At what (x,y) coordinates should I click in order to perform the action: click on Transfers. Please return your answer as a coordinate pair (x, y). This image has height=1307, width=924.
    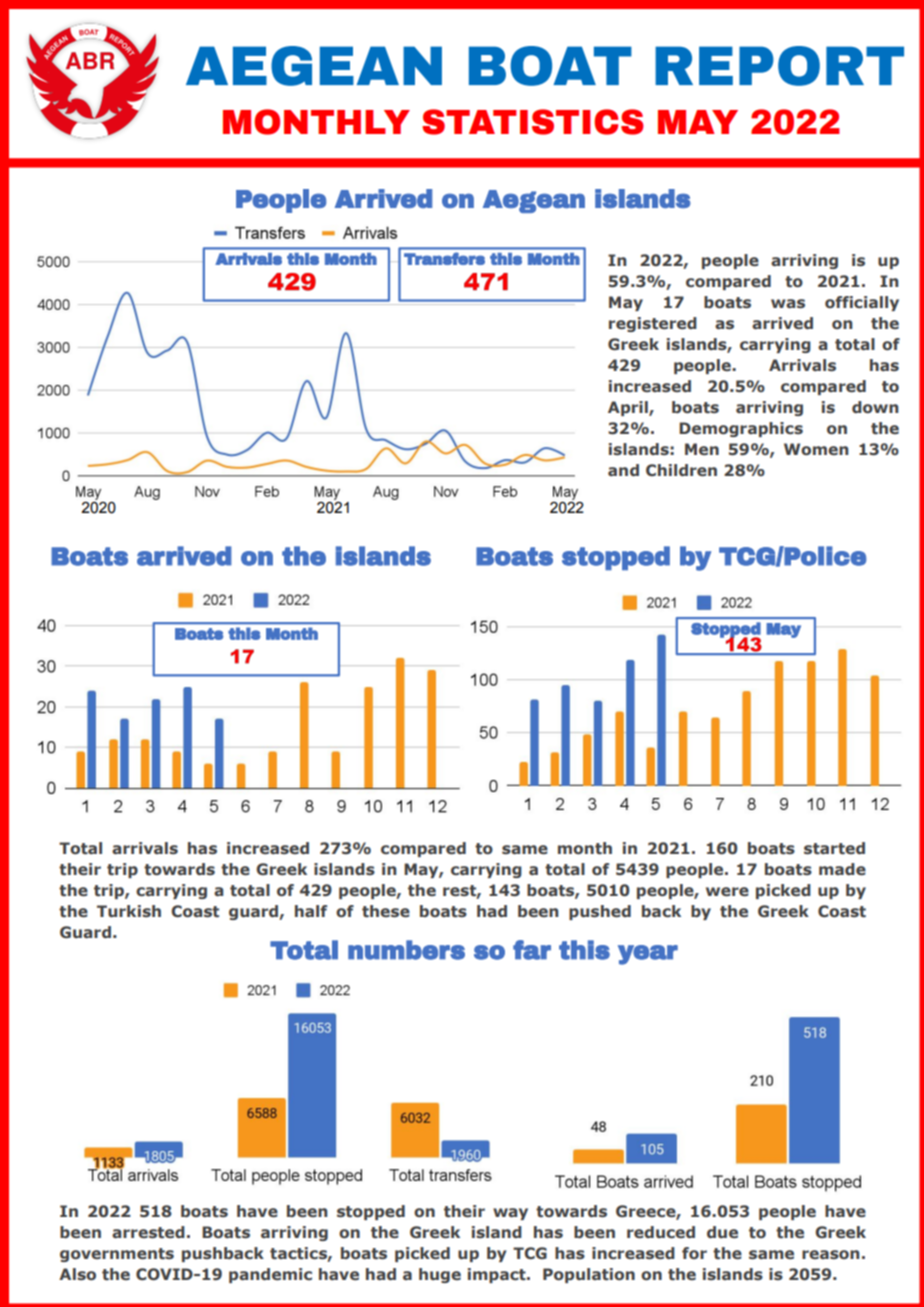
    Looking at the image, I should click on (444, 259).
